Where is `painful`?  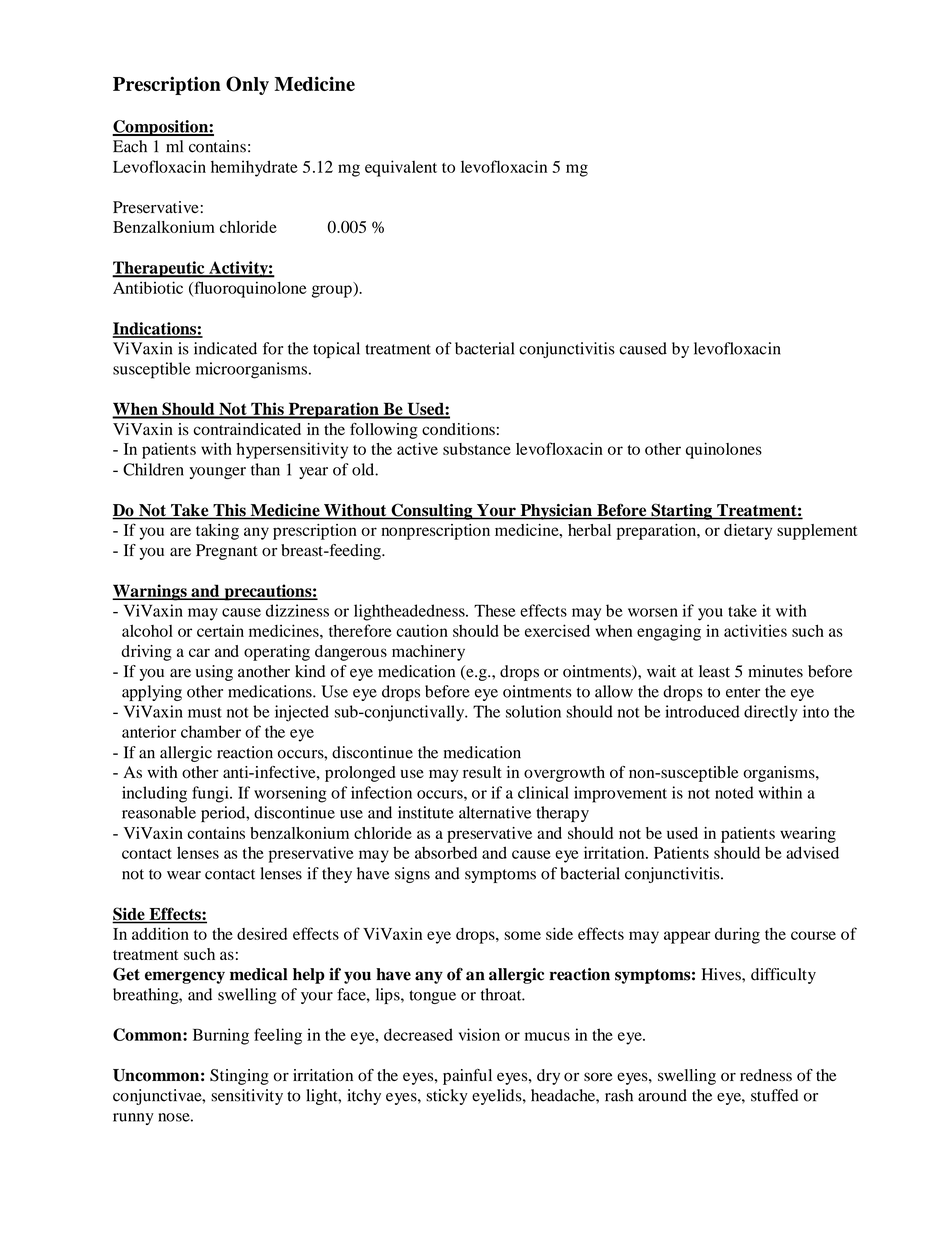 painful is located at coordinates (467, 1077).
